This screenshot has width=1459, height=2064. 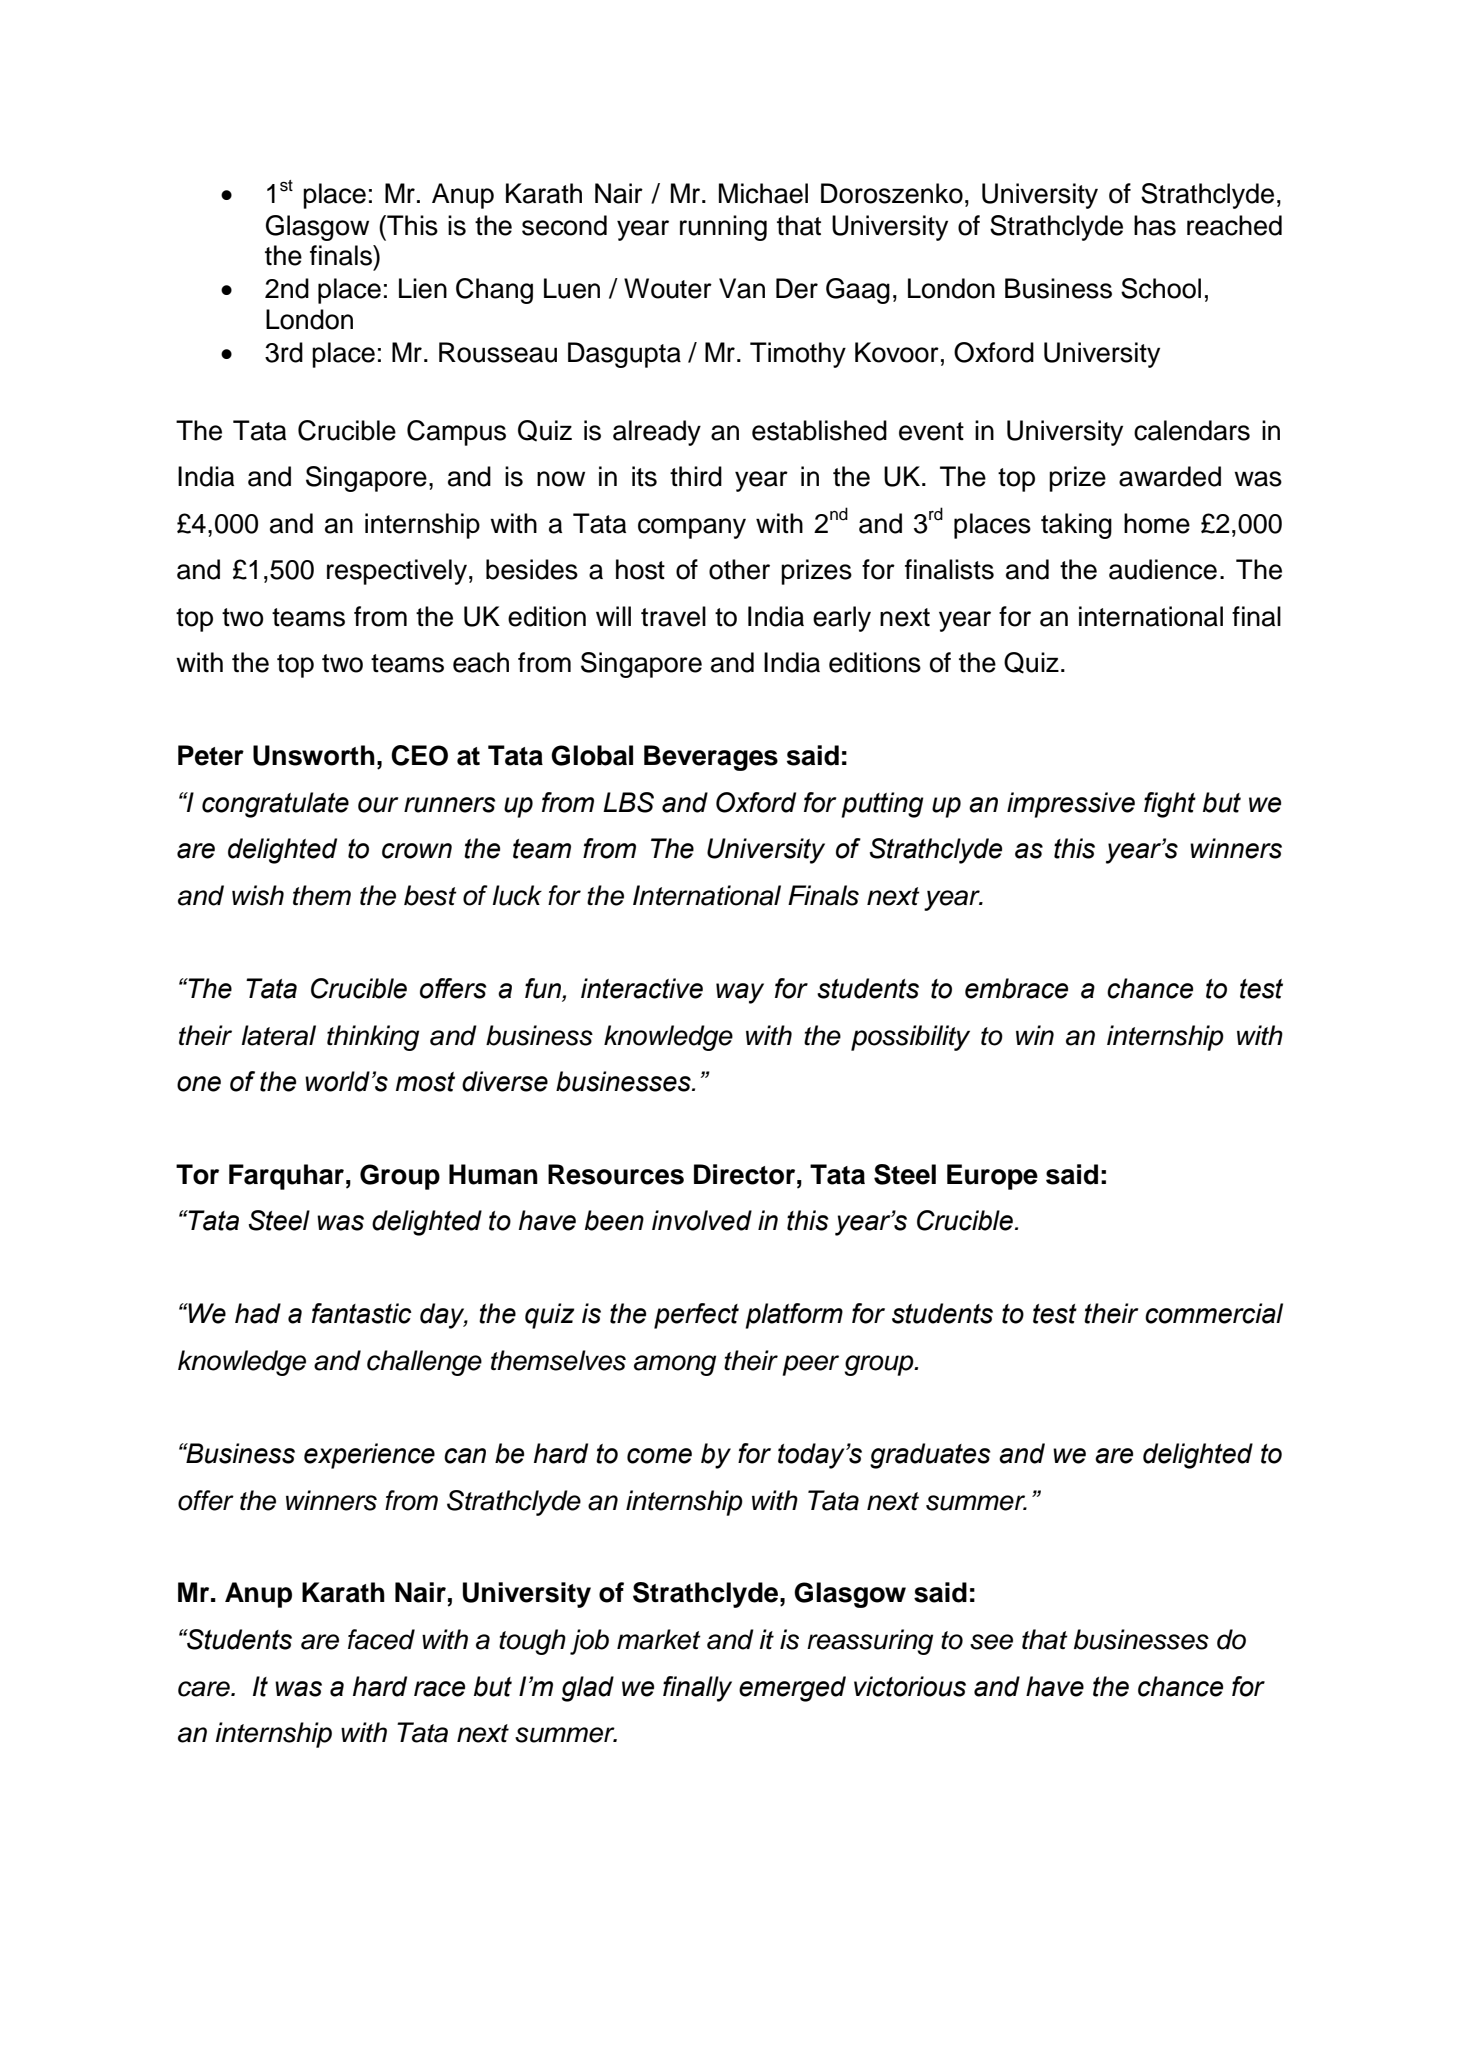 What do you see at coordinates (659, 1639) in the screenshot?
I see `market` at bounding box center [659, 1639].
